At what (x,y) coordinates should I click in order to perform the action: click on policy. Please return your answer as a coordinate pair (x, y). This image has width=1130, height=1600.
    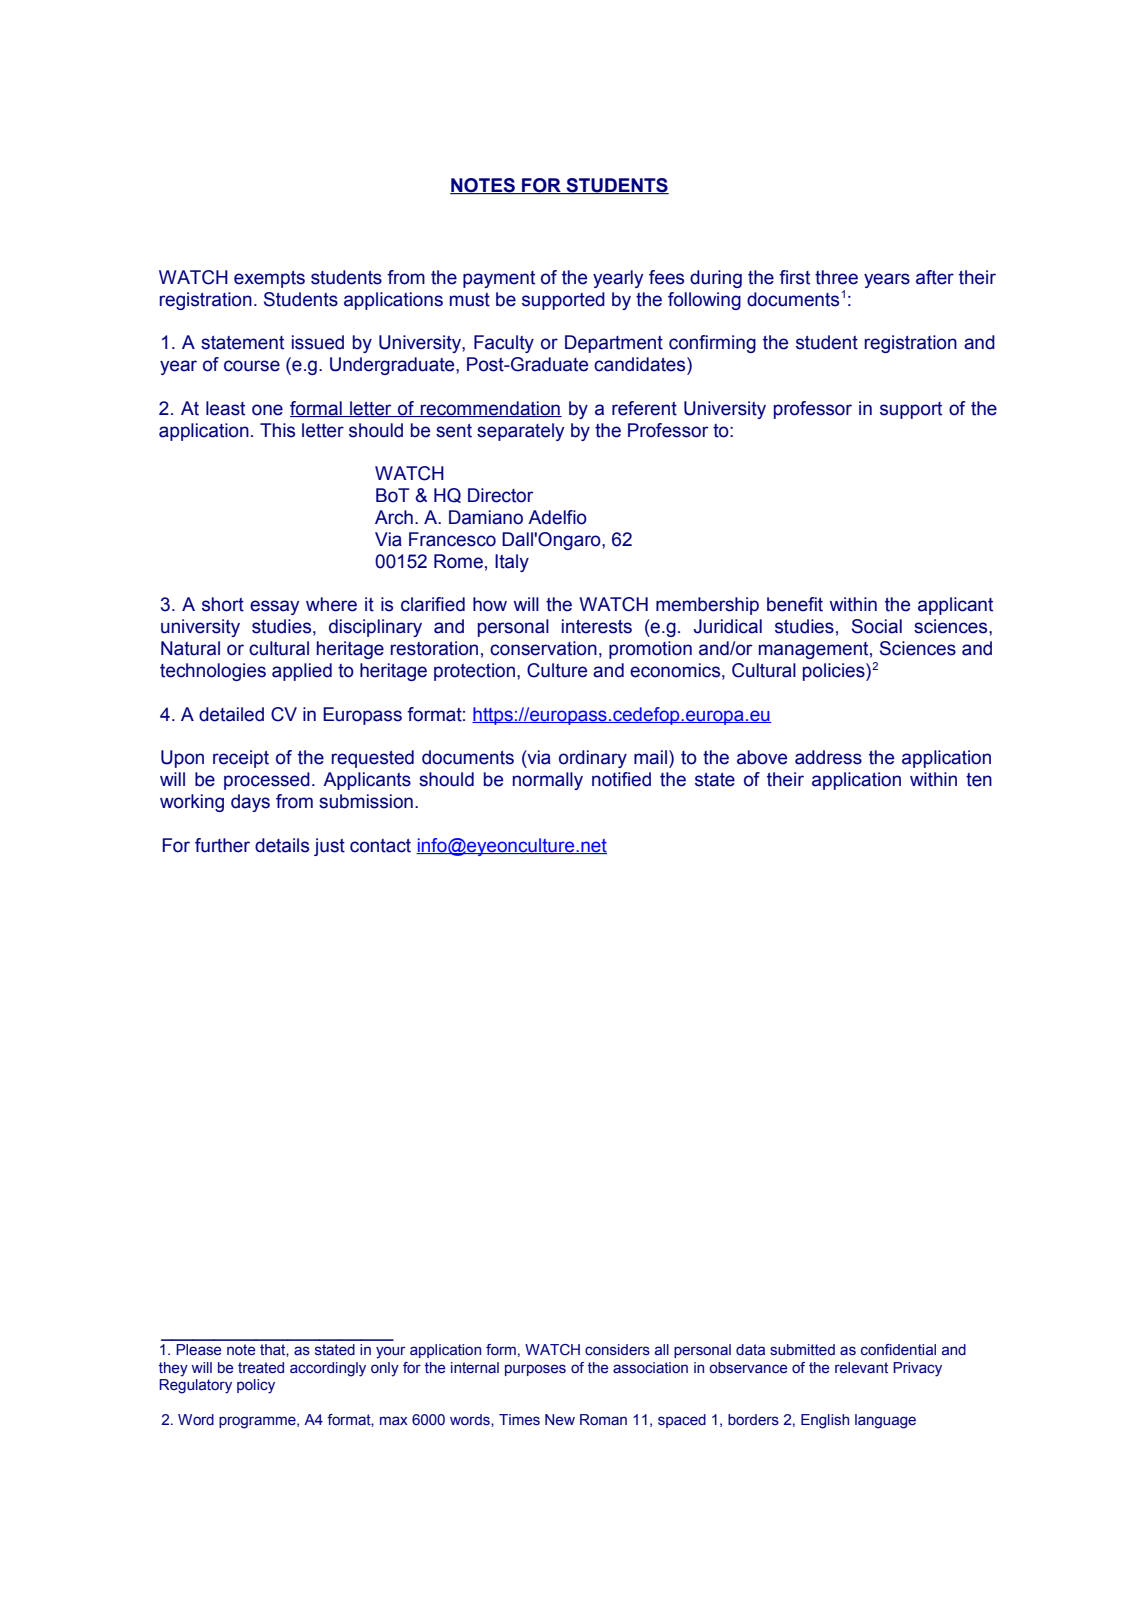
    Looking at the image, I should click on (256, 1386).
